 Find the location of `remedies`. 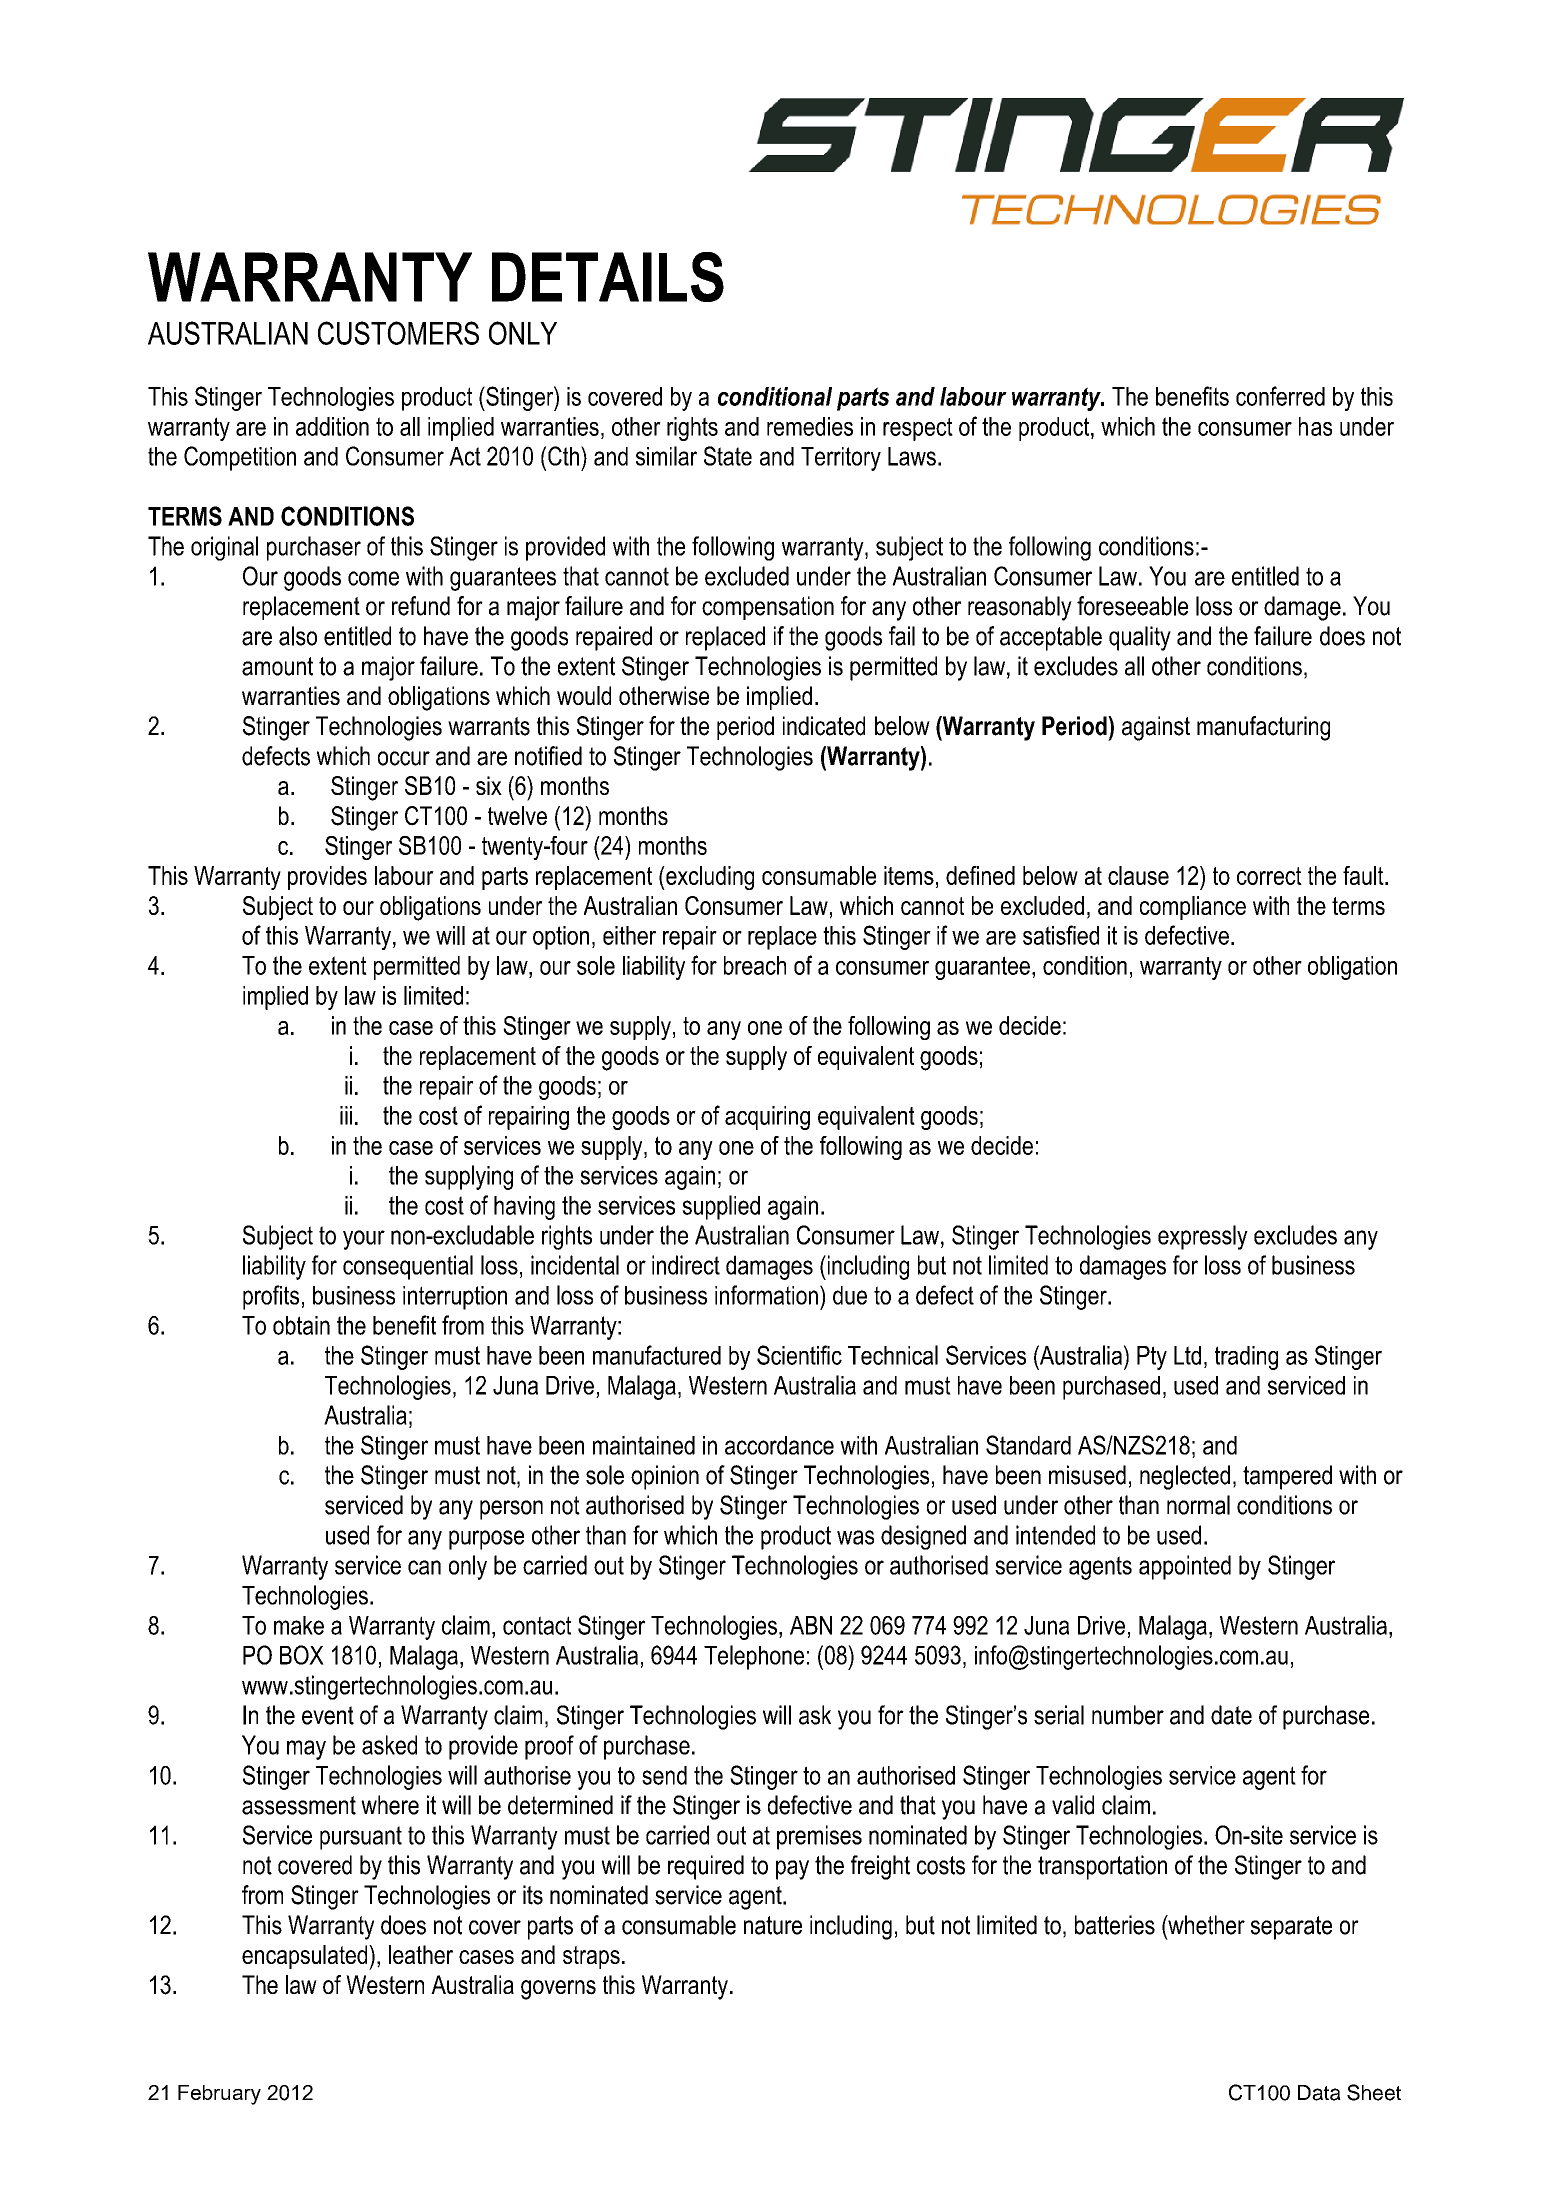

remedies is located at coordinates (810, 426).
